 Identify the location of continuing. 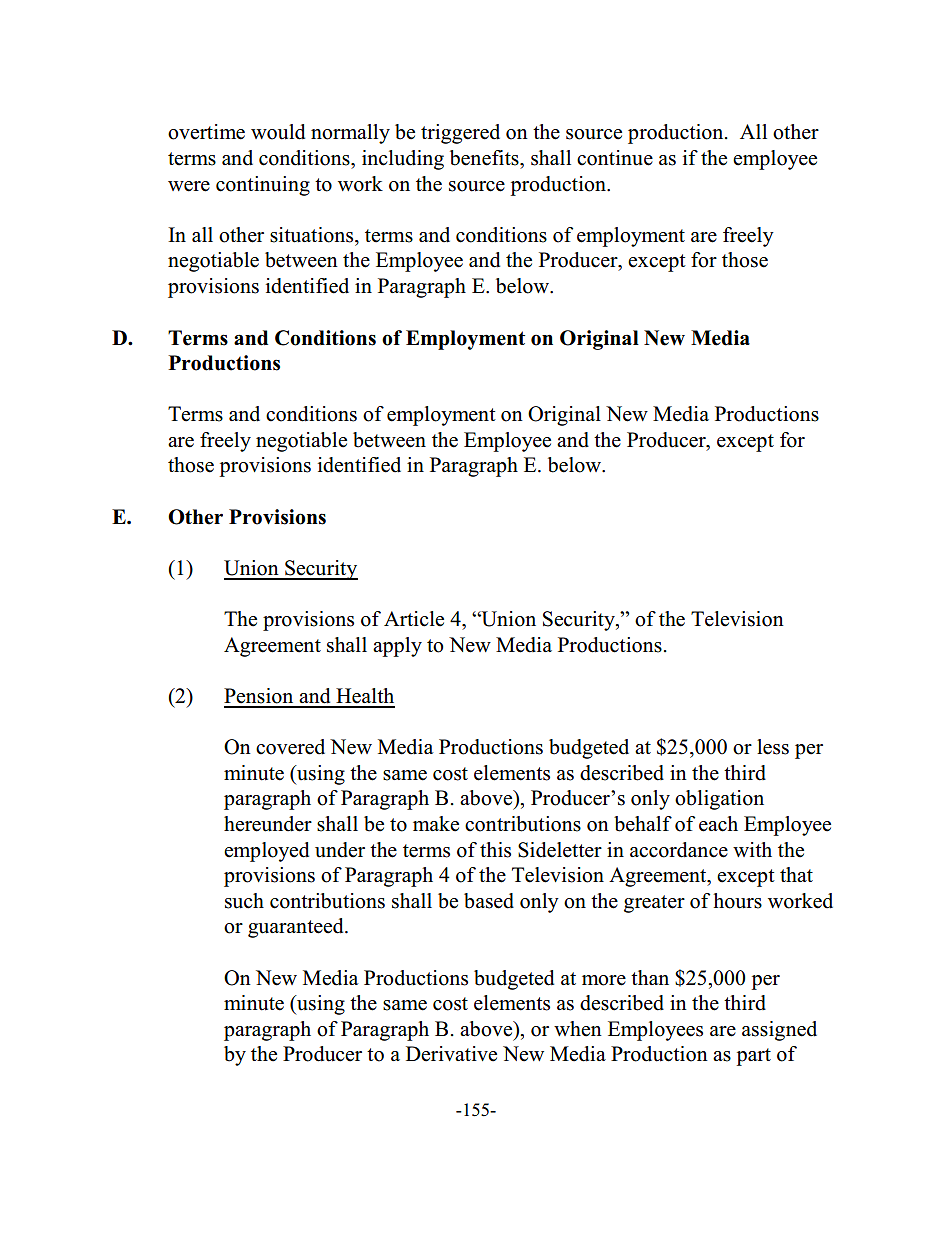
(263, 186).
